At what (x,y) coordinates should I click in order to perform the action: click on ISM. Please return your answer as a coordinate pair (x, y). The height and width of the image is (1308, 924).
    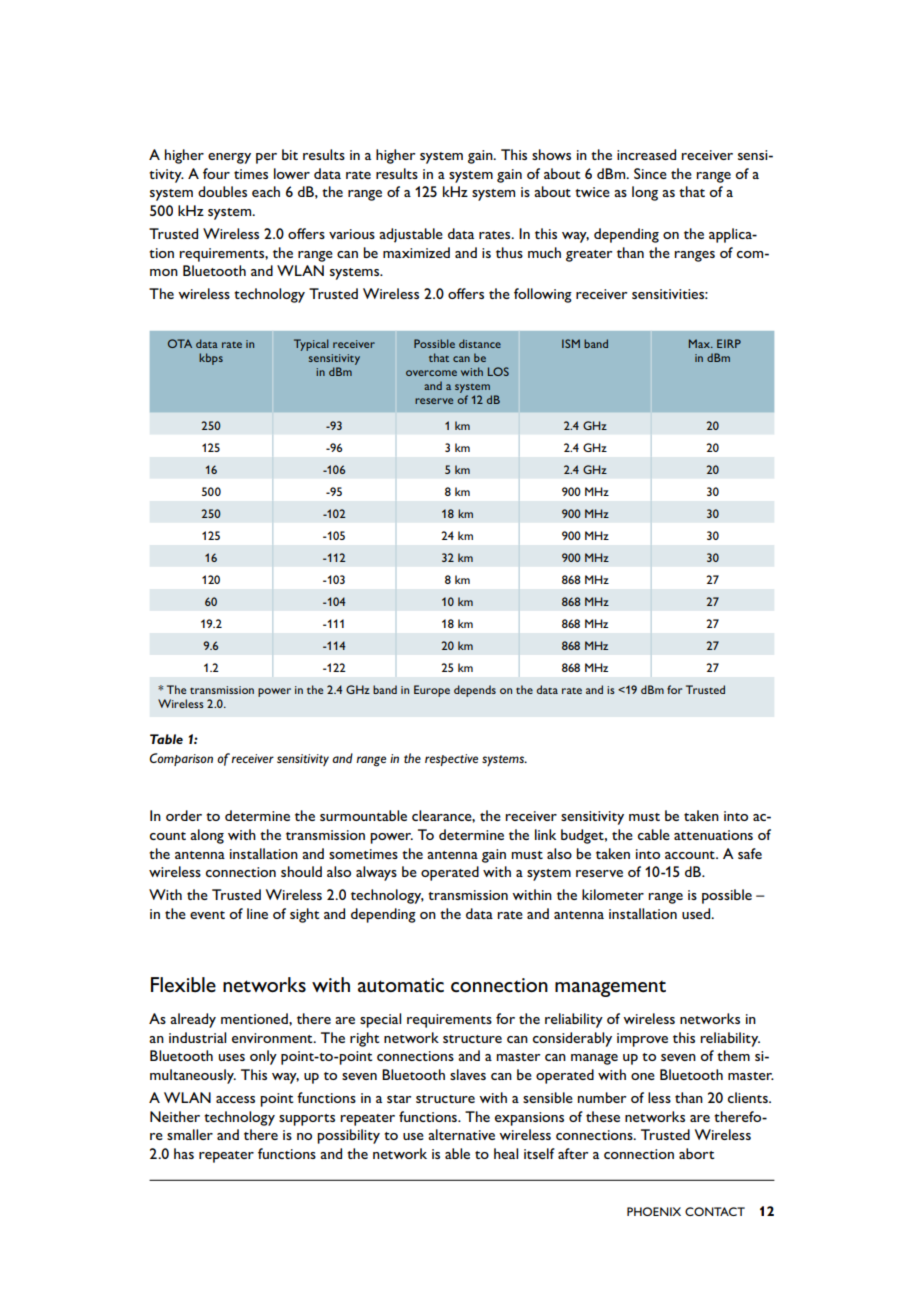
    Looking at the image, I should click on (571, 343).
